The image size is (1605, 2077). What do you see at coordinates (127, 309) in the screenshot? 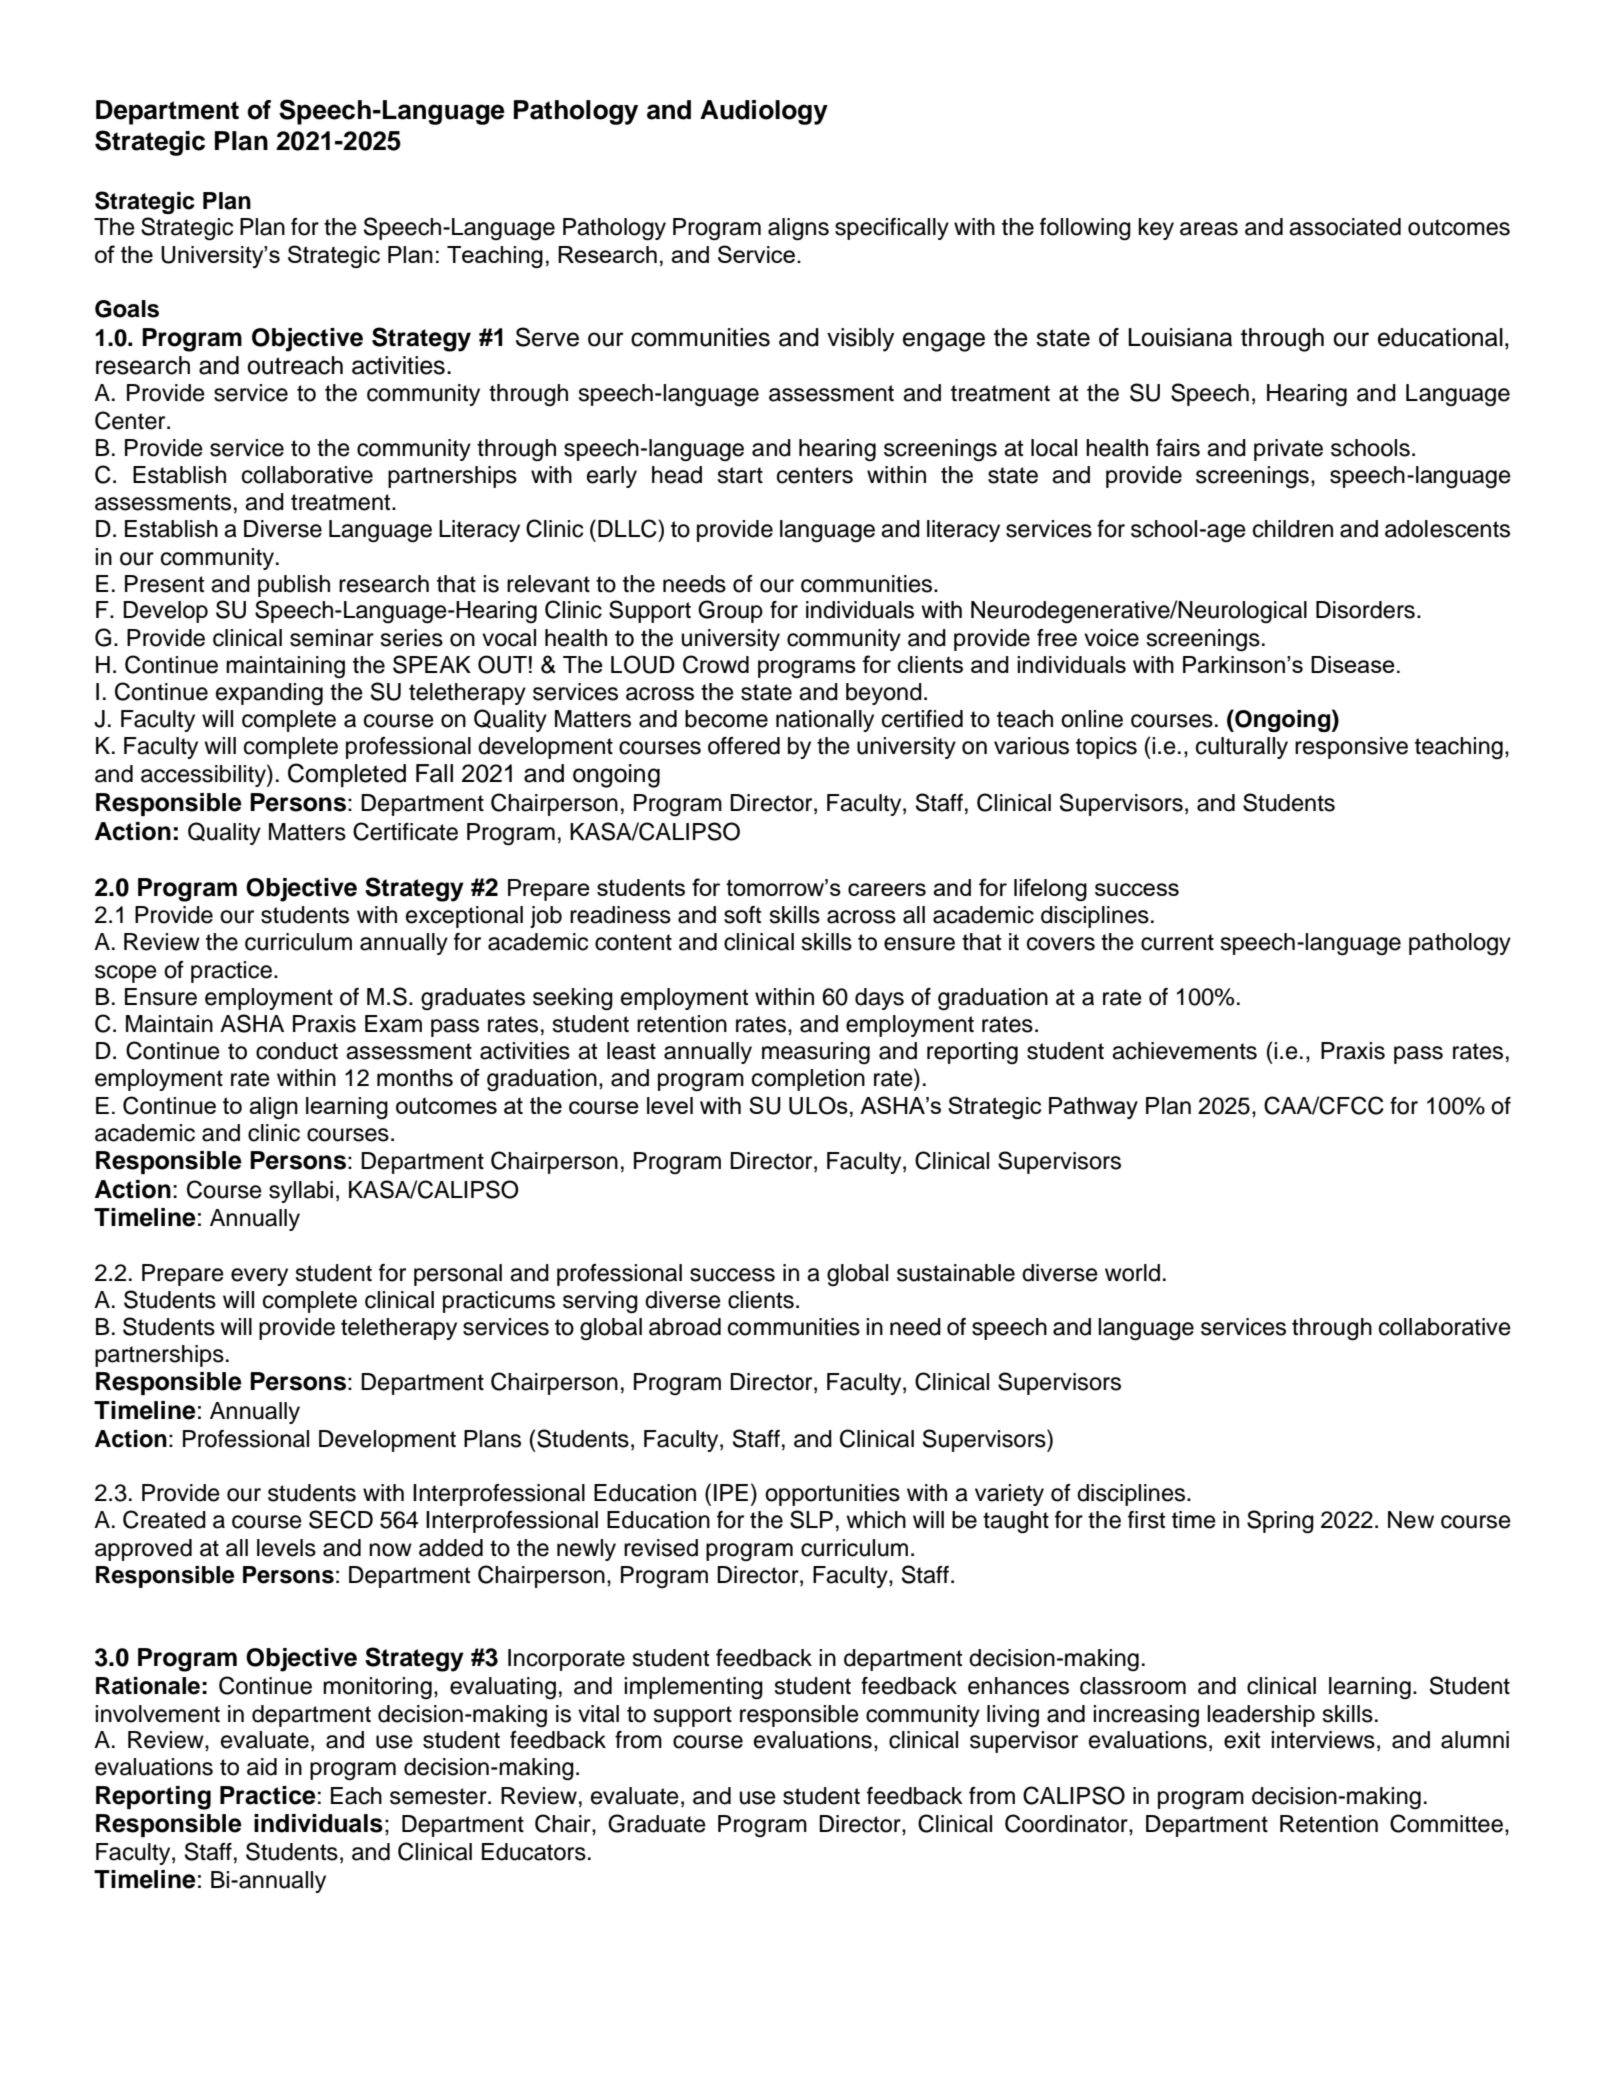
I see `Goals` at bounding box center [127, 309].
